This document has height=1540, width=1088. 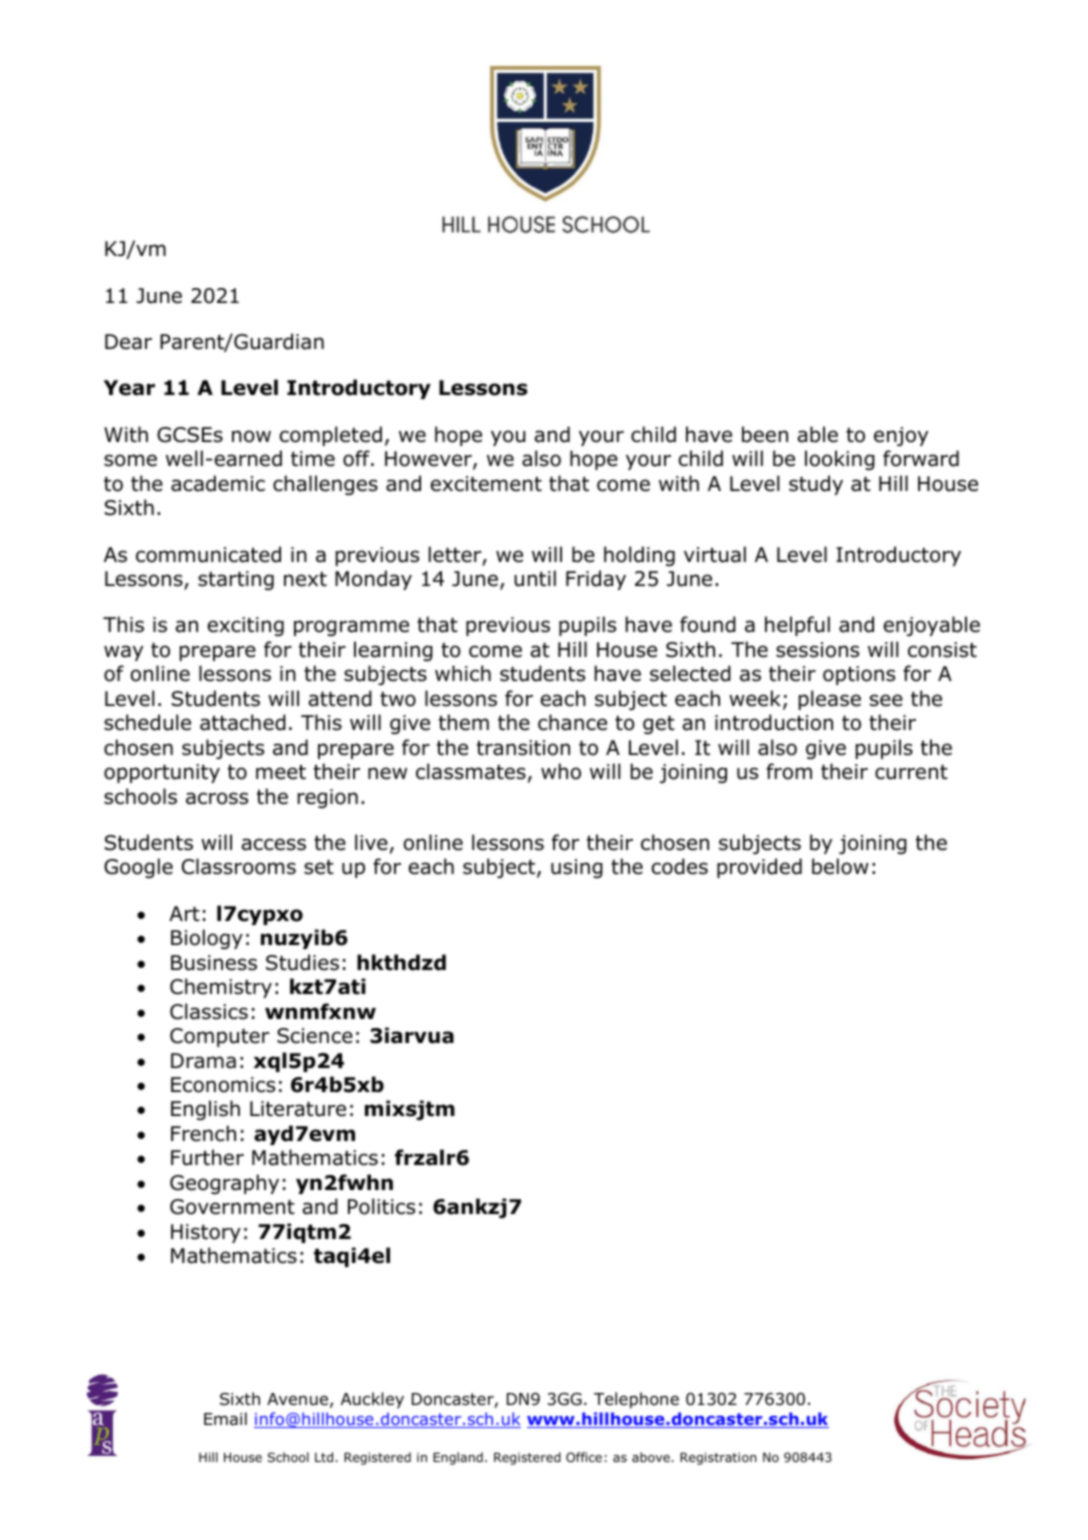 What do you see at coordinates (718, 1458) in the document?
I see `Registration` at bounding box center [718, 1458].
